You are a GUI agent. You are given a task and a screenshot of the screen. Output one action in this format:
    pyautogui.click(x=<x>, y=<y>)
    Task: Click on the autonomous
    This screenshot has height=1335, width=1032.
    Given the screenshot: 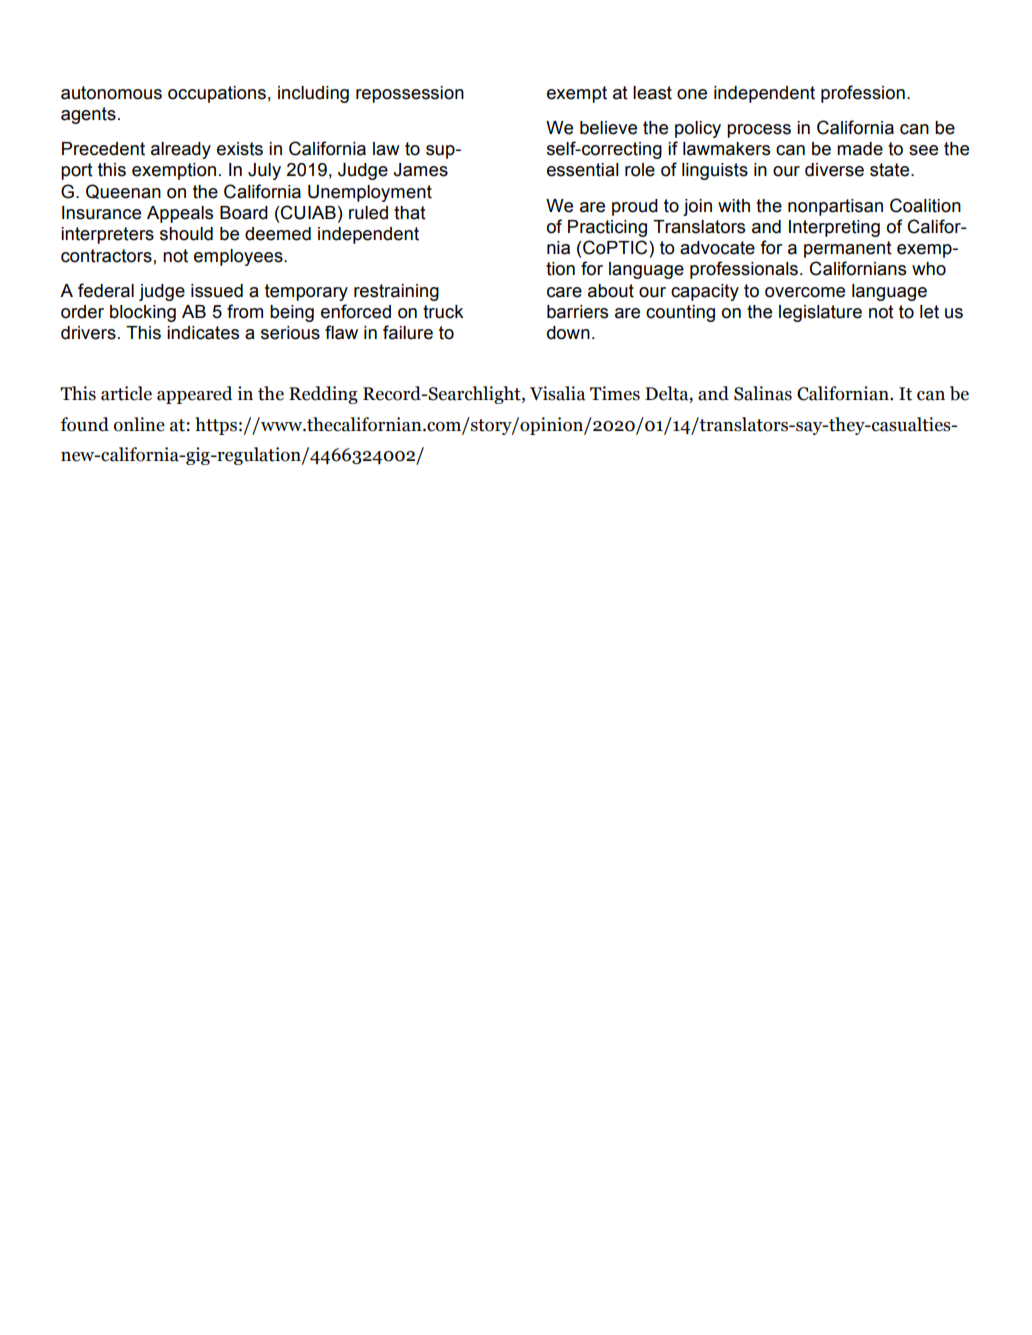 What is the action you would take?
    pyautogui.click(x=111, y=93)
